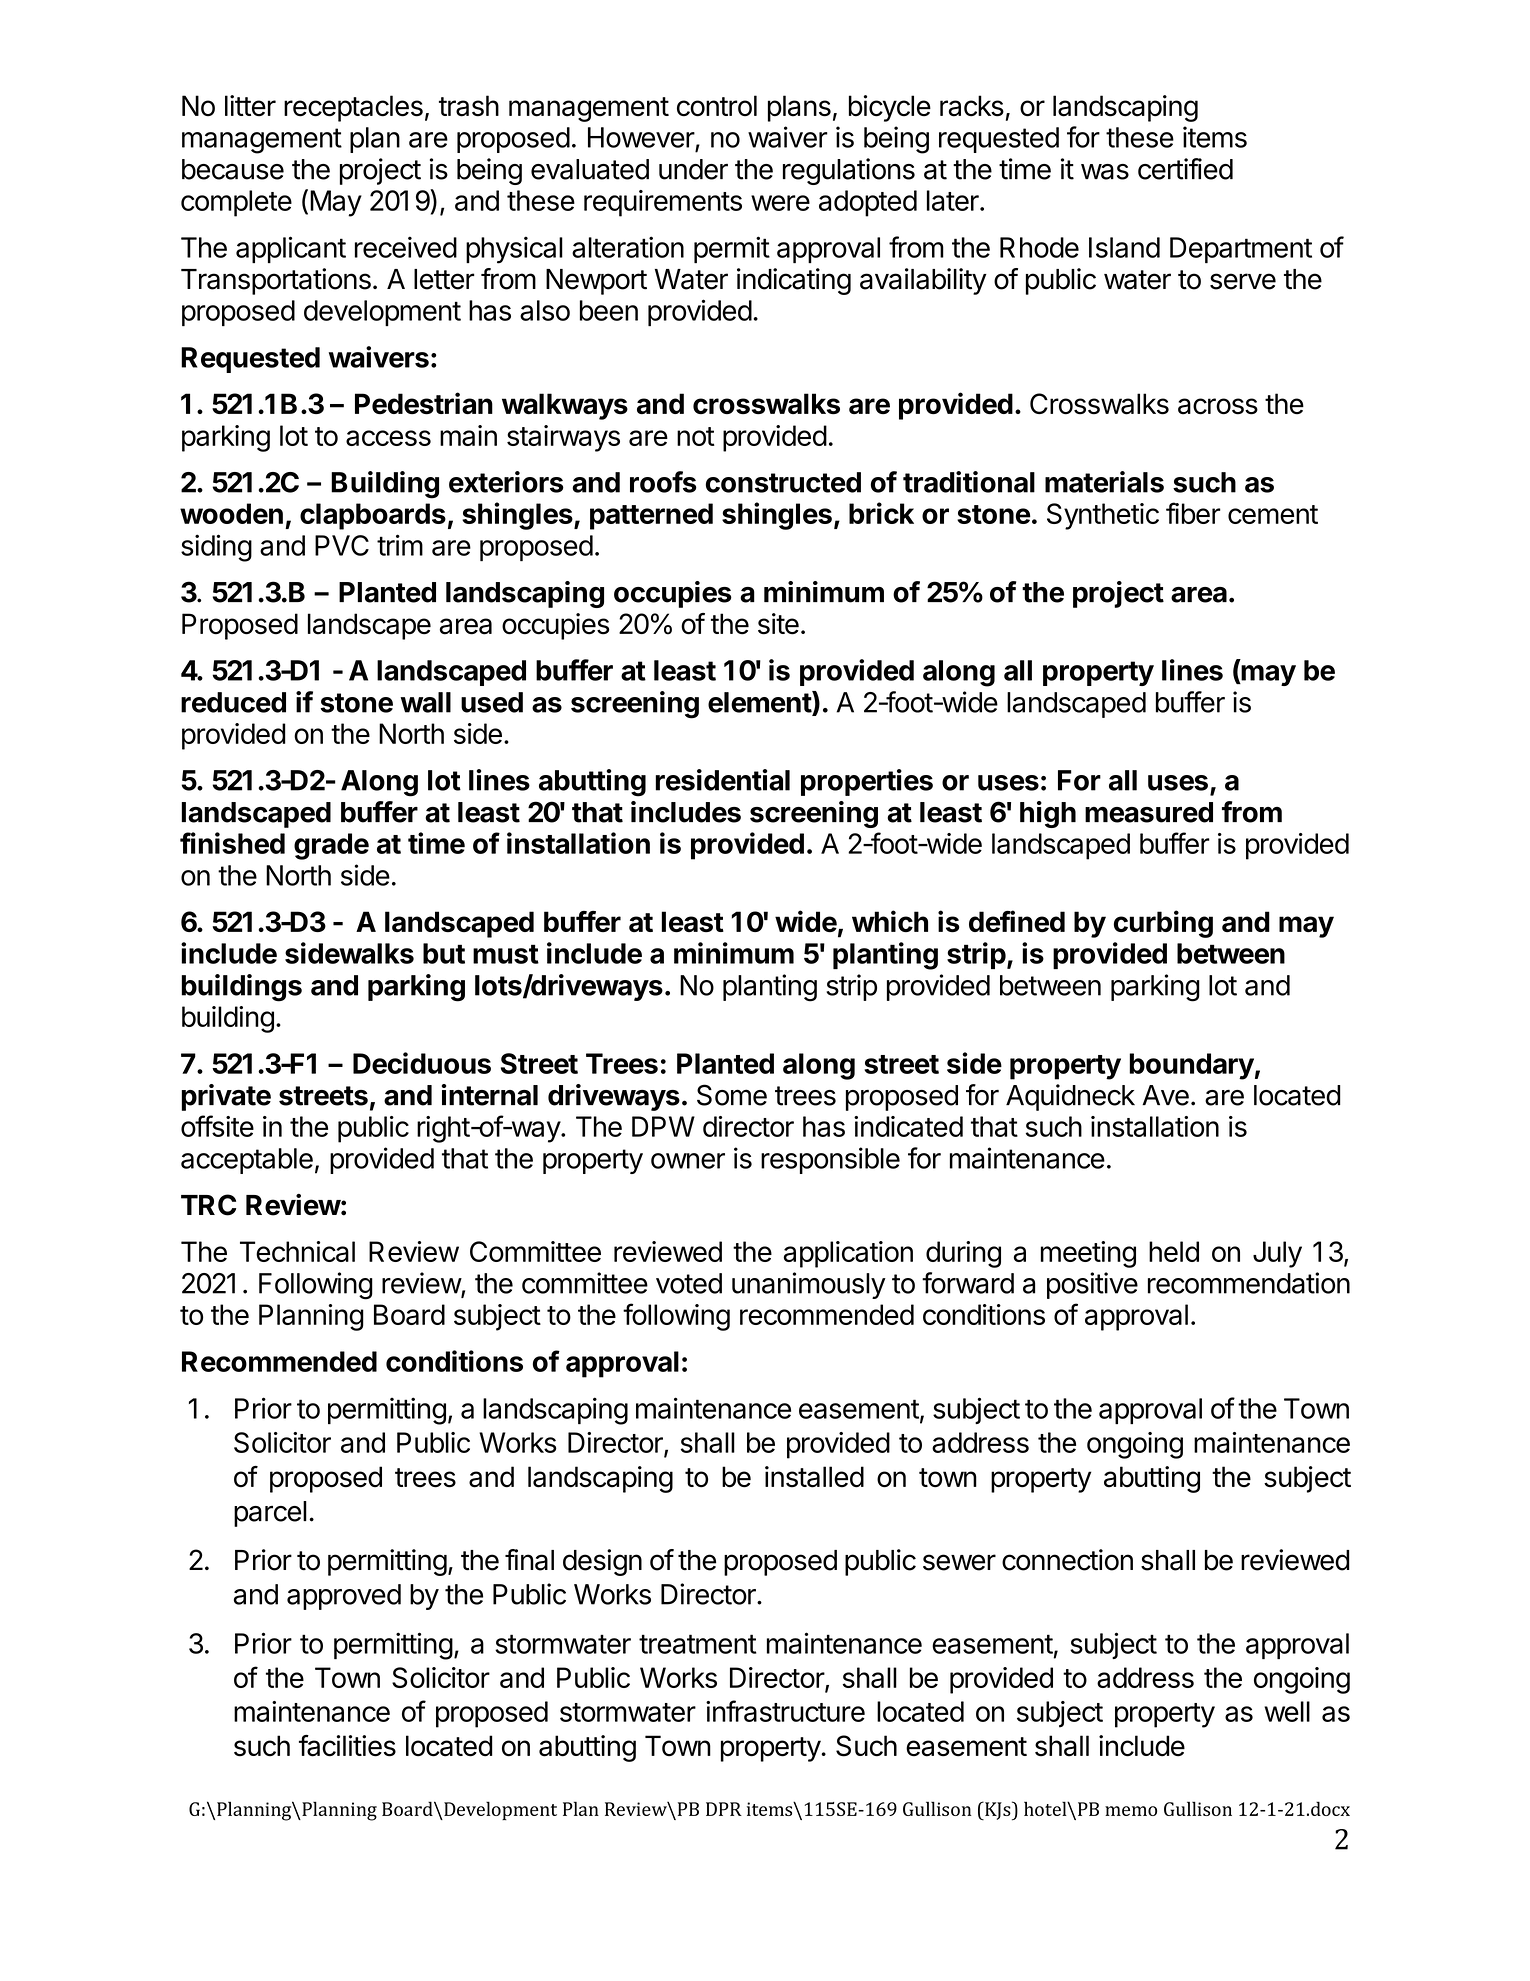  What do you see at coordinates (890, 921) in the screenshot?
I see `which` at bounding box center [890, 921].
